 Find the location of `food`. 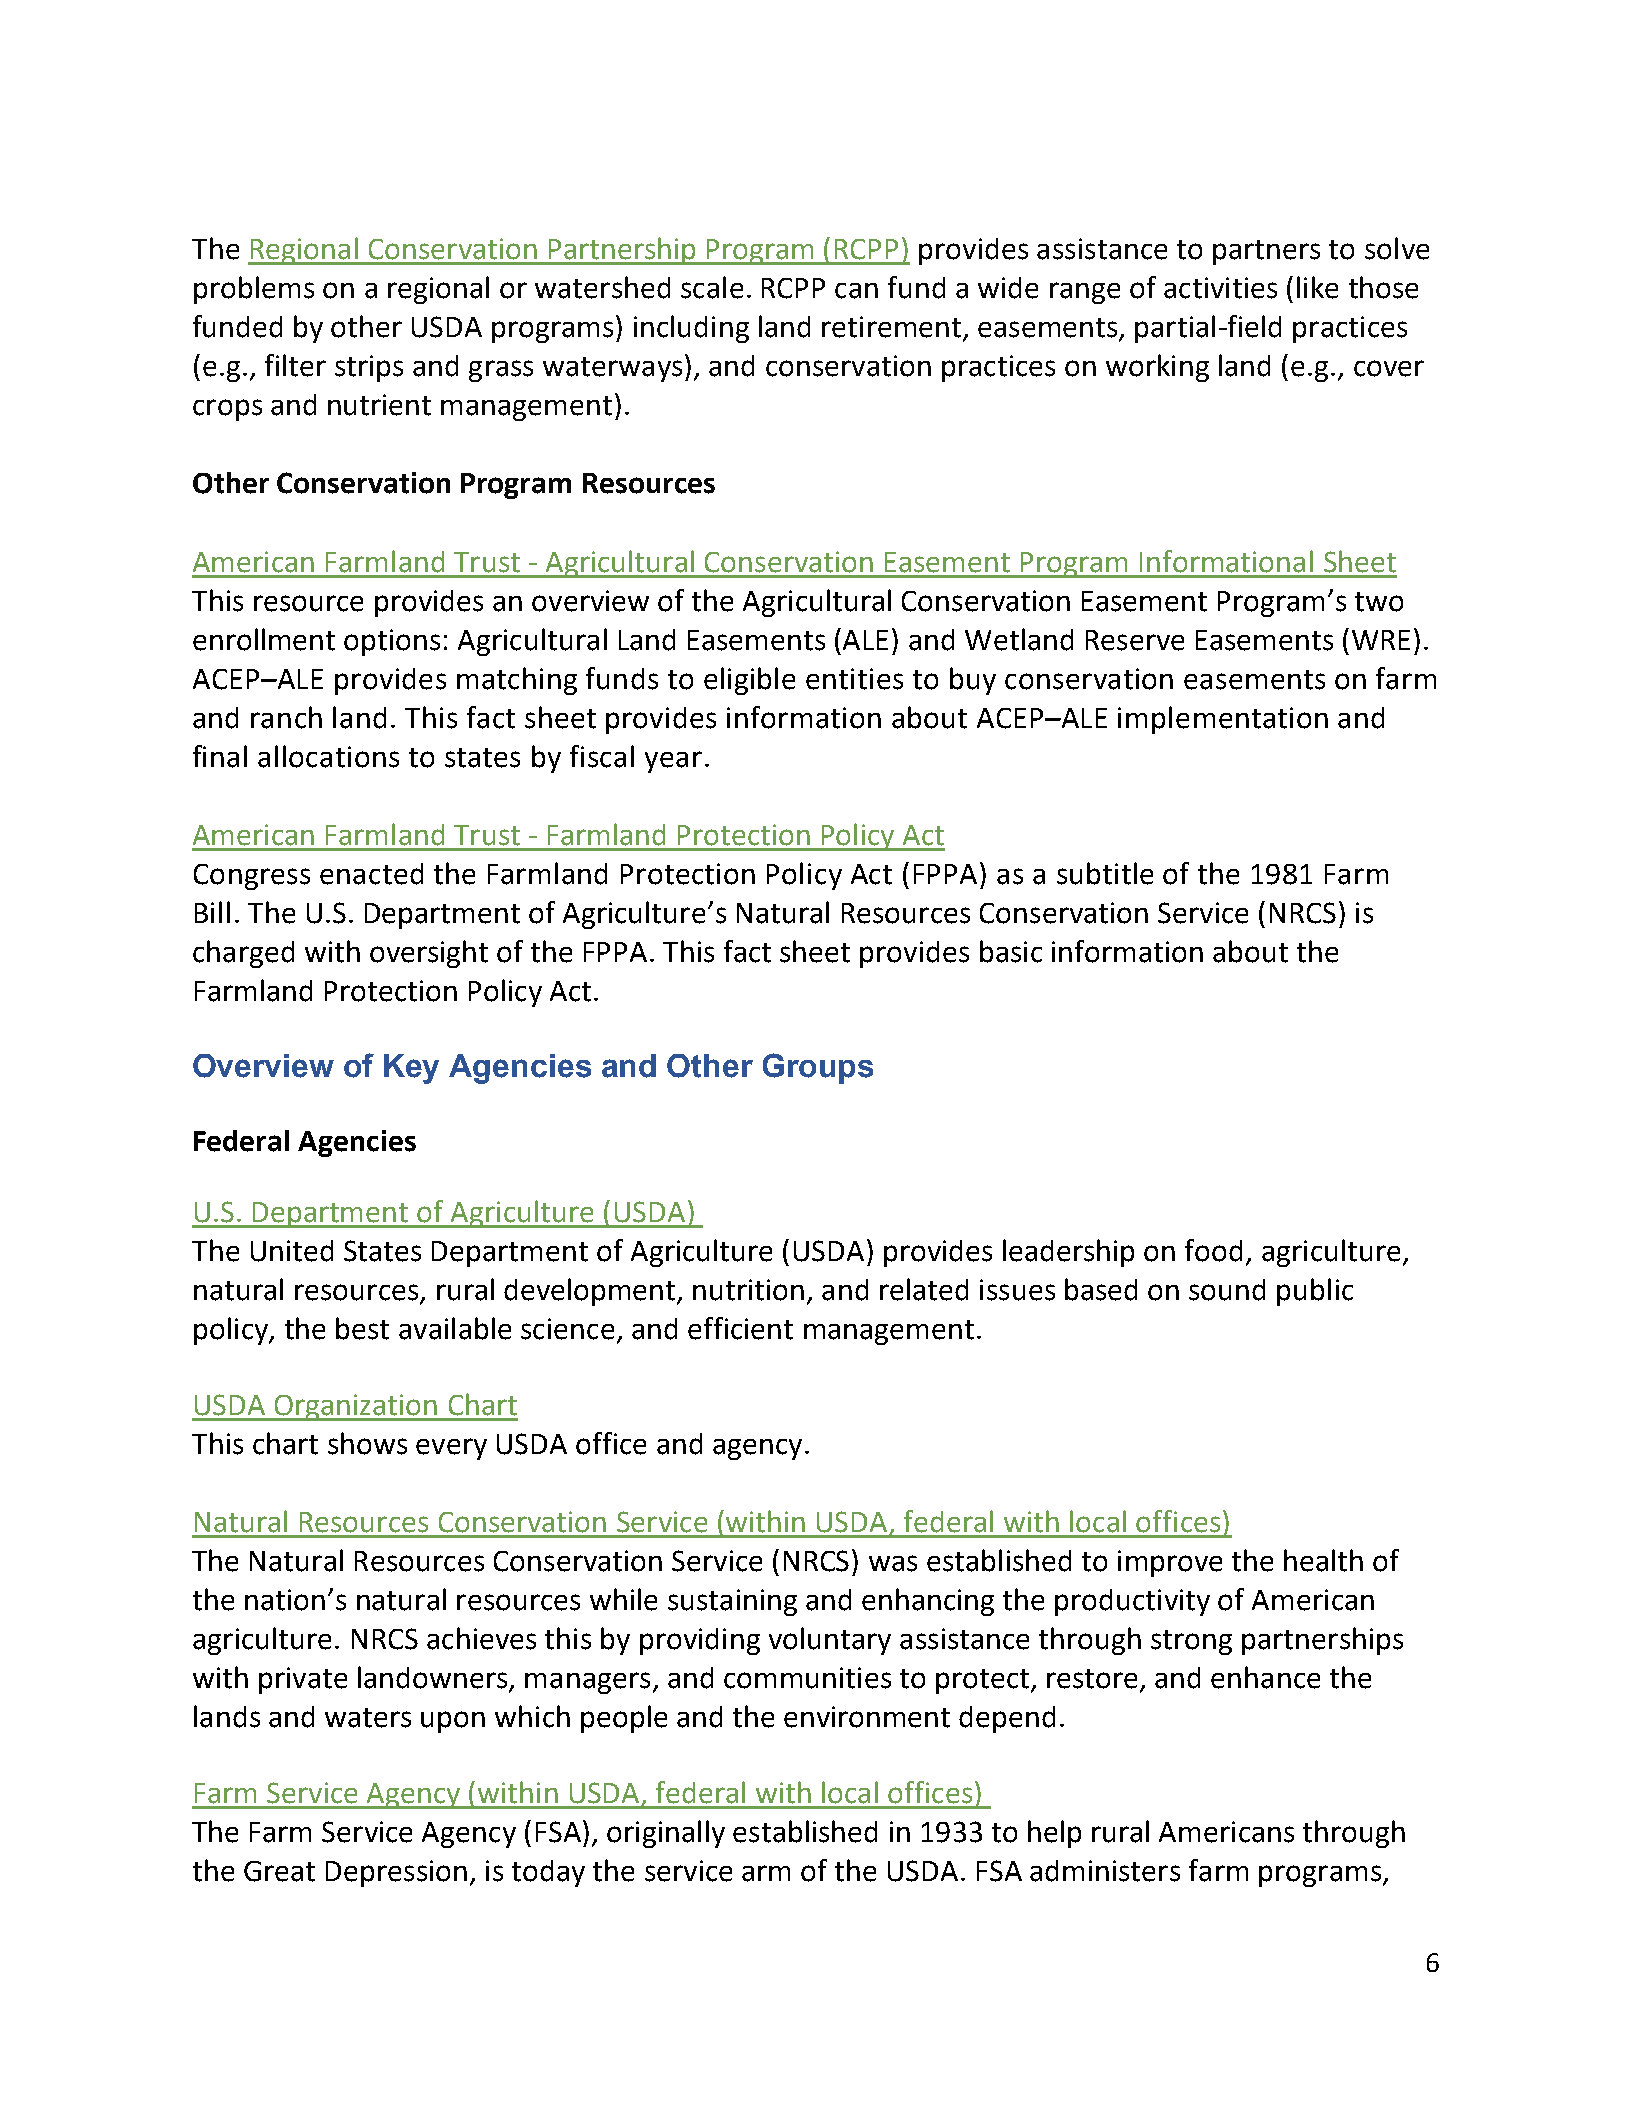

food is located at coordinates (1213, 1250).
